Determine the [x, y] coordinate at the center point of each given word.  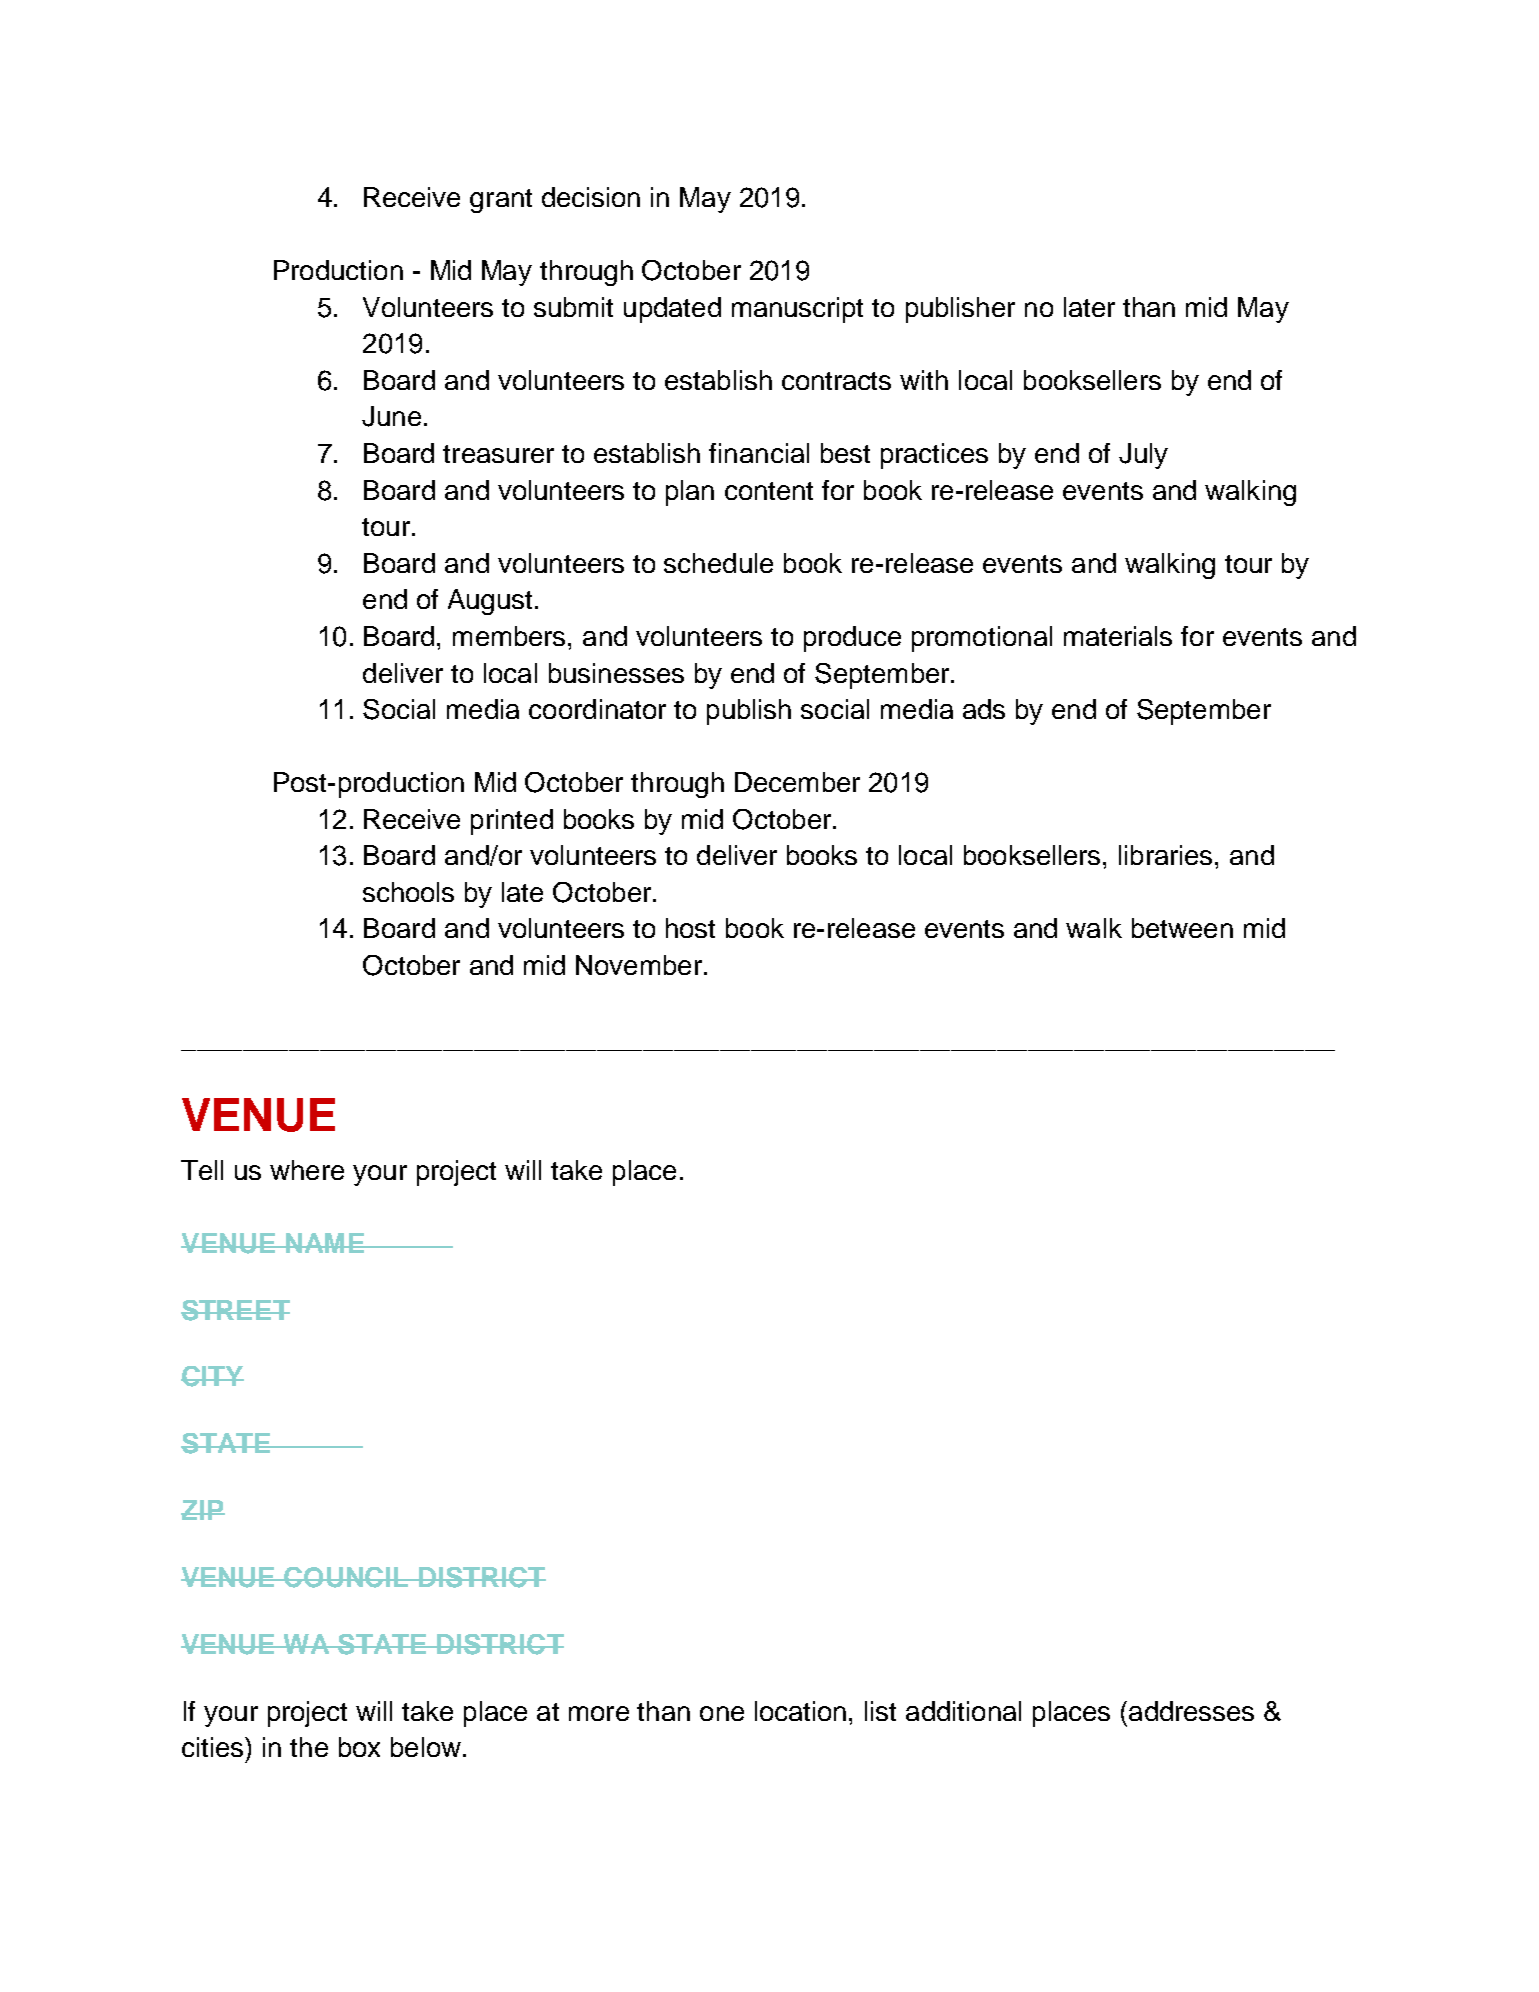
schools [408, 892]
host [690, 928]
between [1182, 928]
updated [672, 310]
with [924, 380]
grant [501, 201]
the [309, 1747]
